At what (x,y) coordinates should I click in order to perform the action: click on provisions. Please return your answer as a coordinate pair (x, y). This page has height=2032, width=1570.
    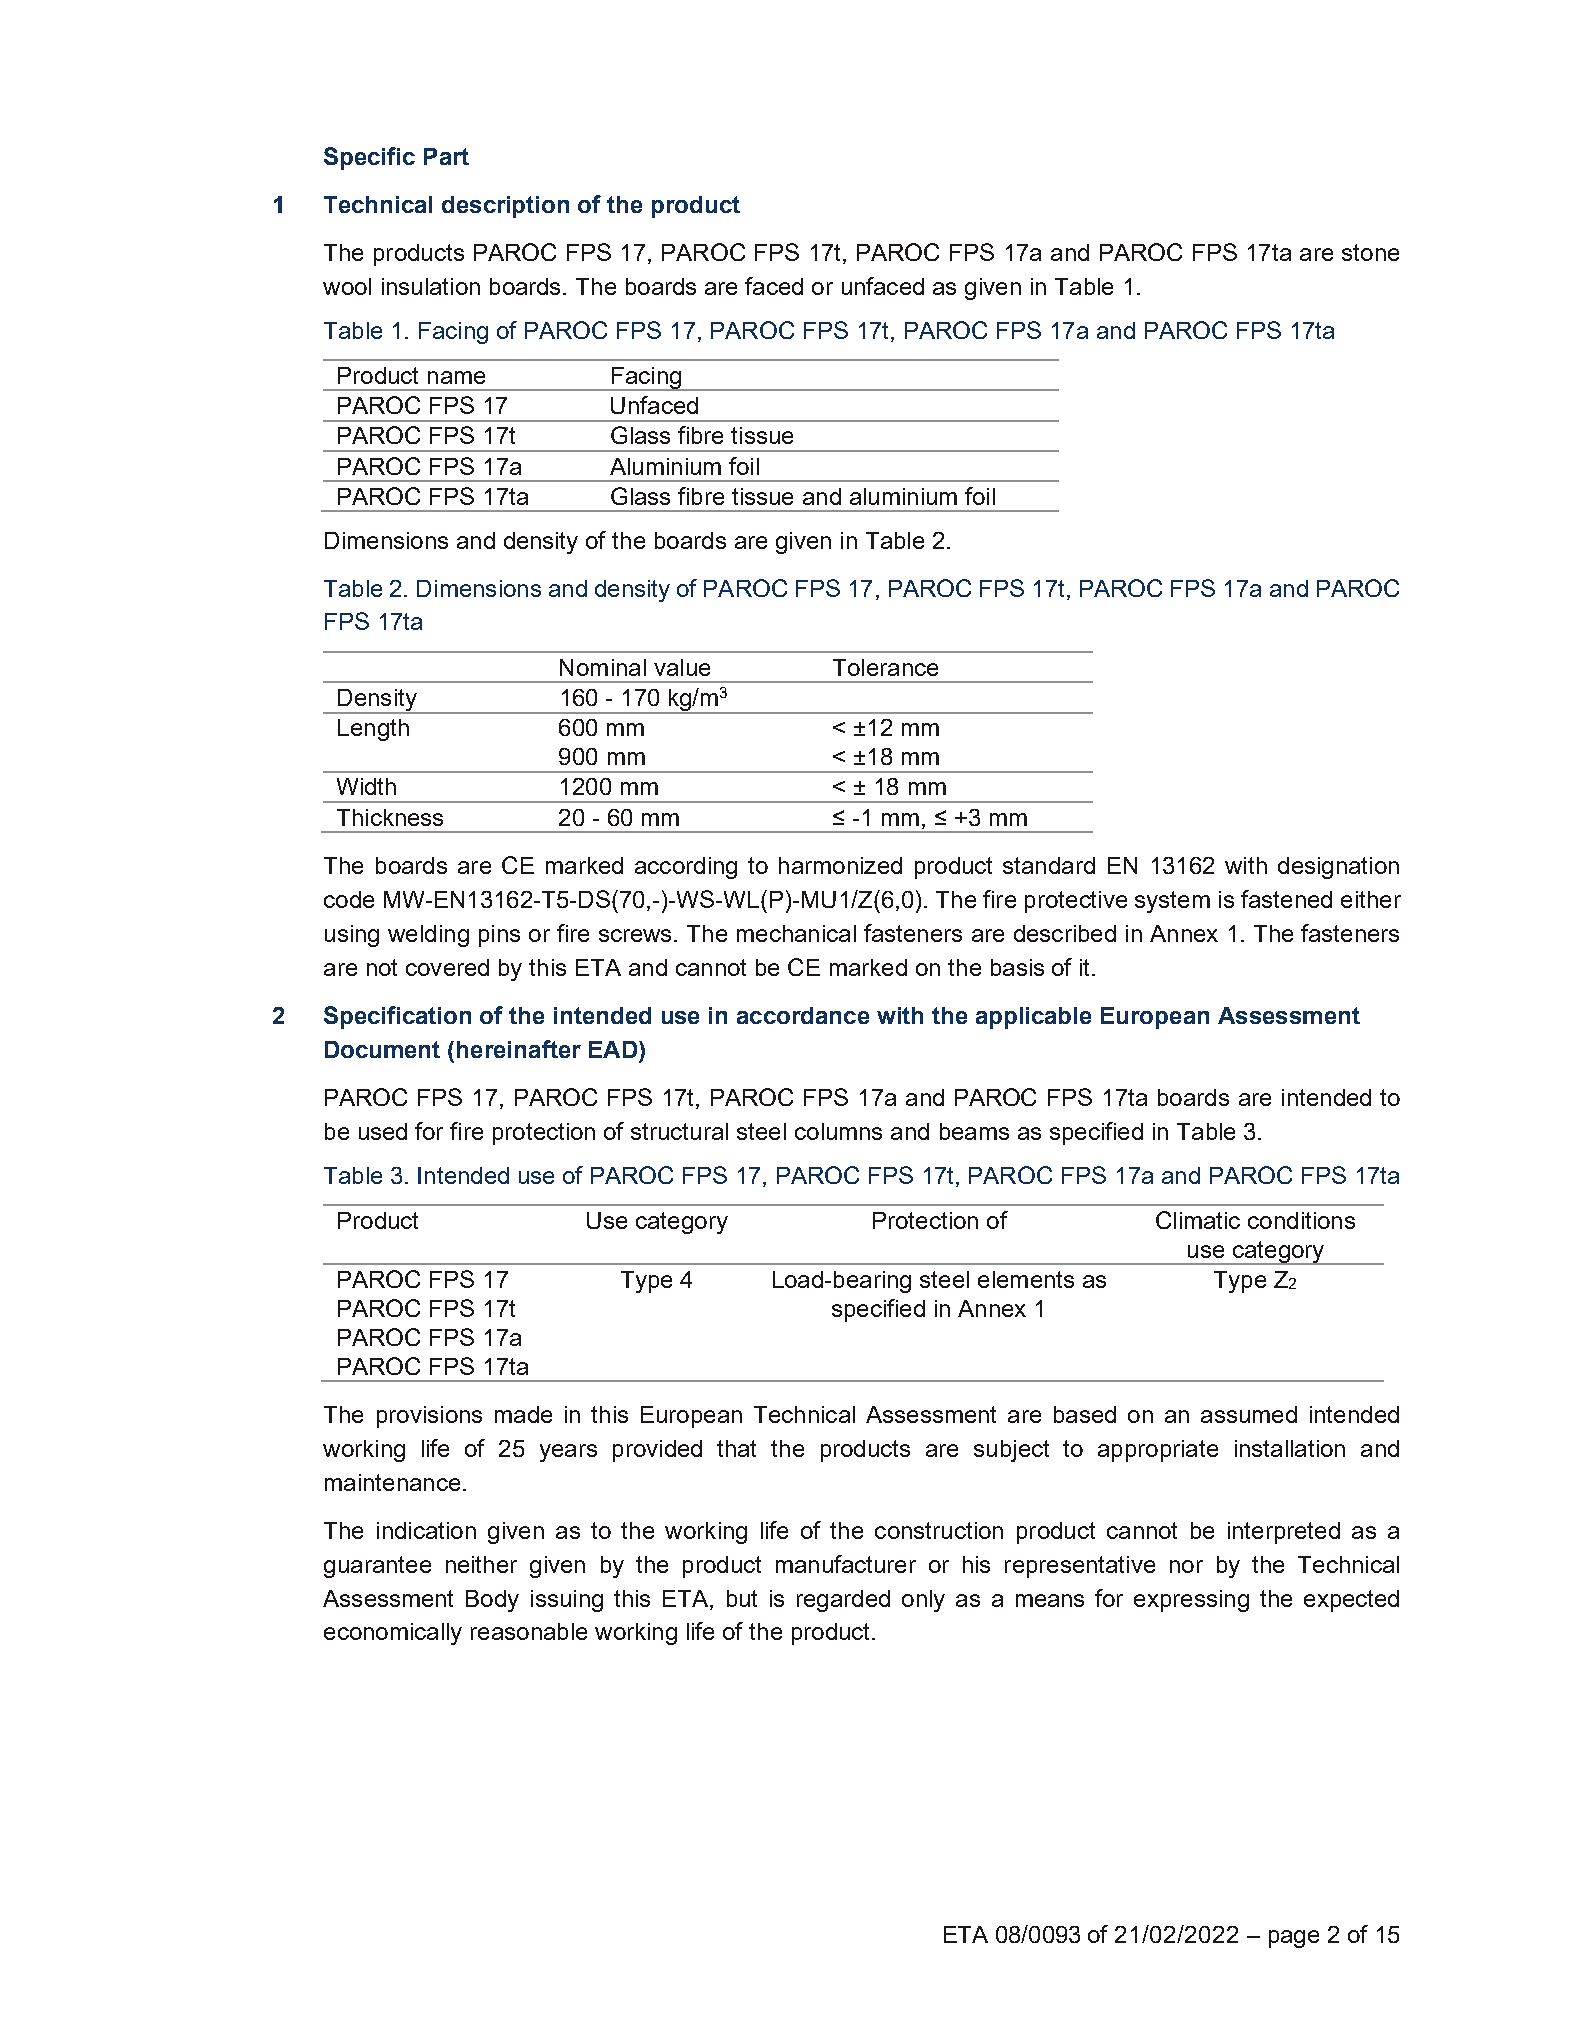
    Looking at the image, I should click on (429, 1417).
